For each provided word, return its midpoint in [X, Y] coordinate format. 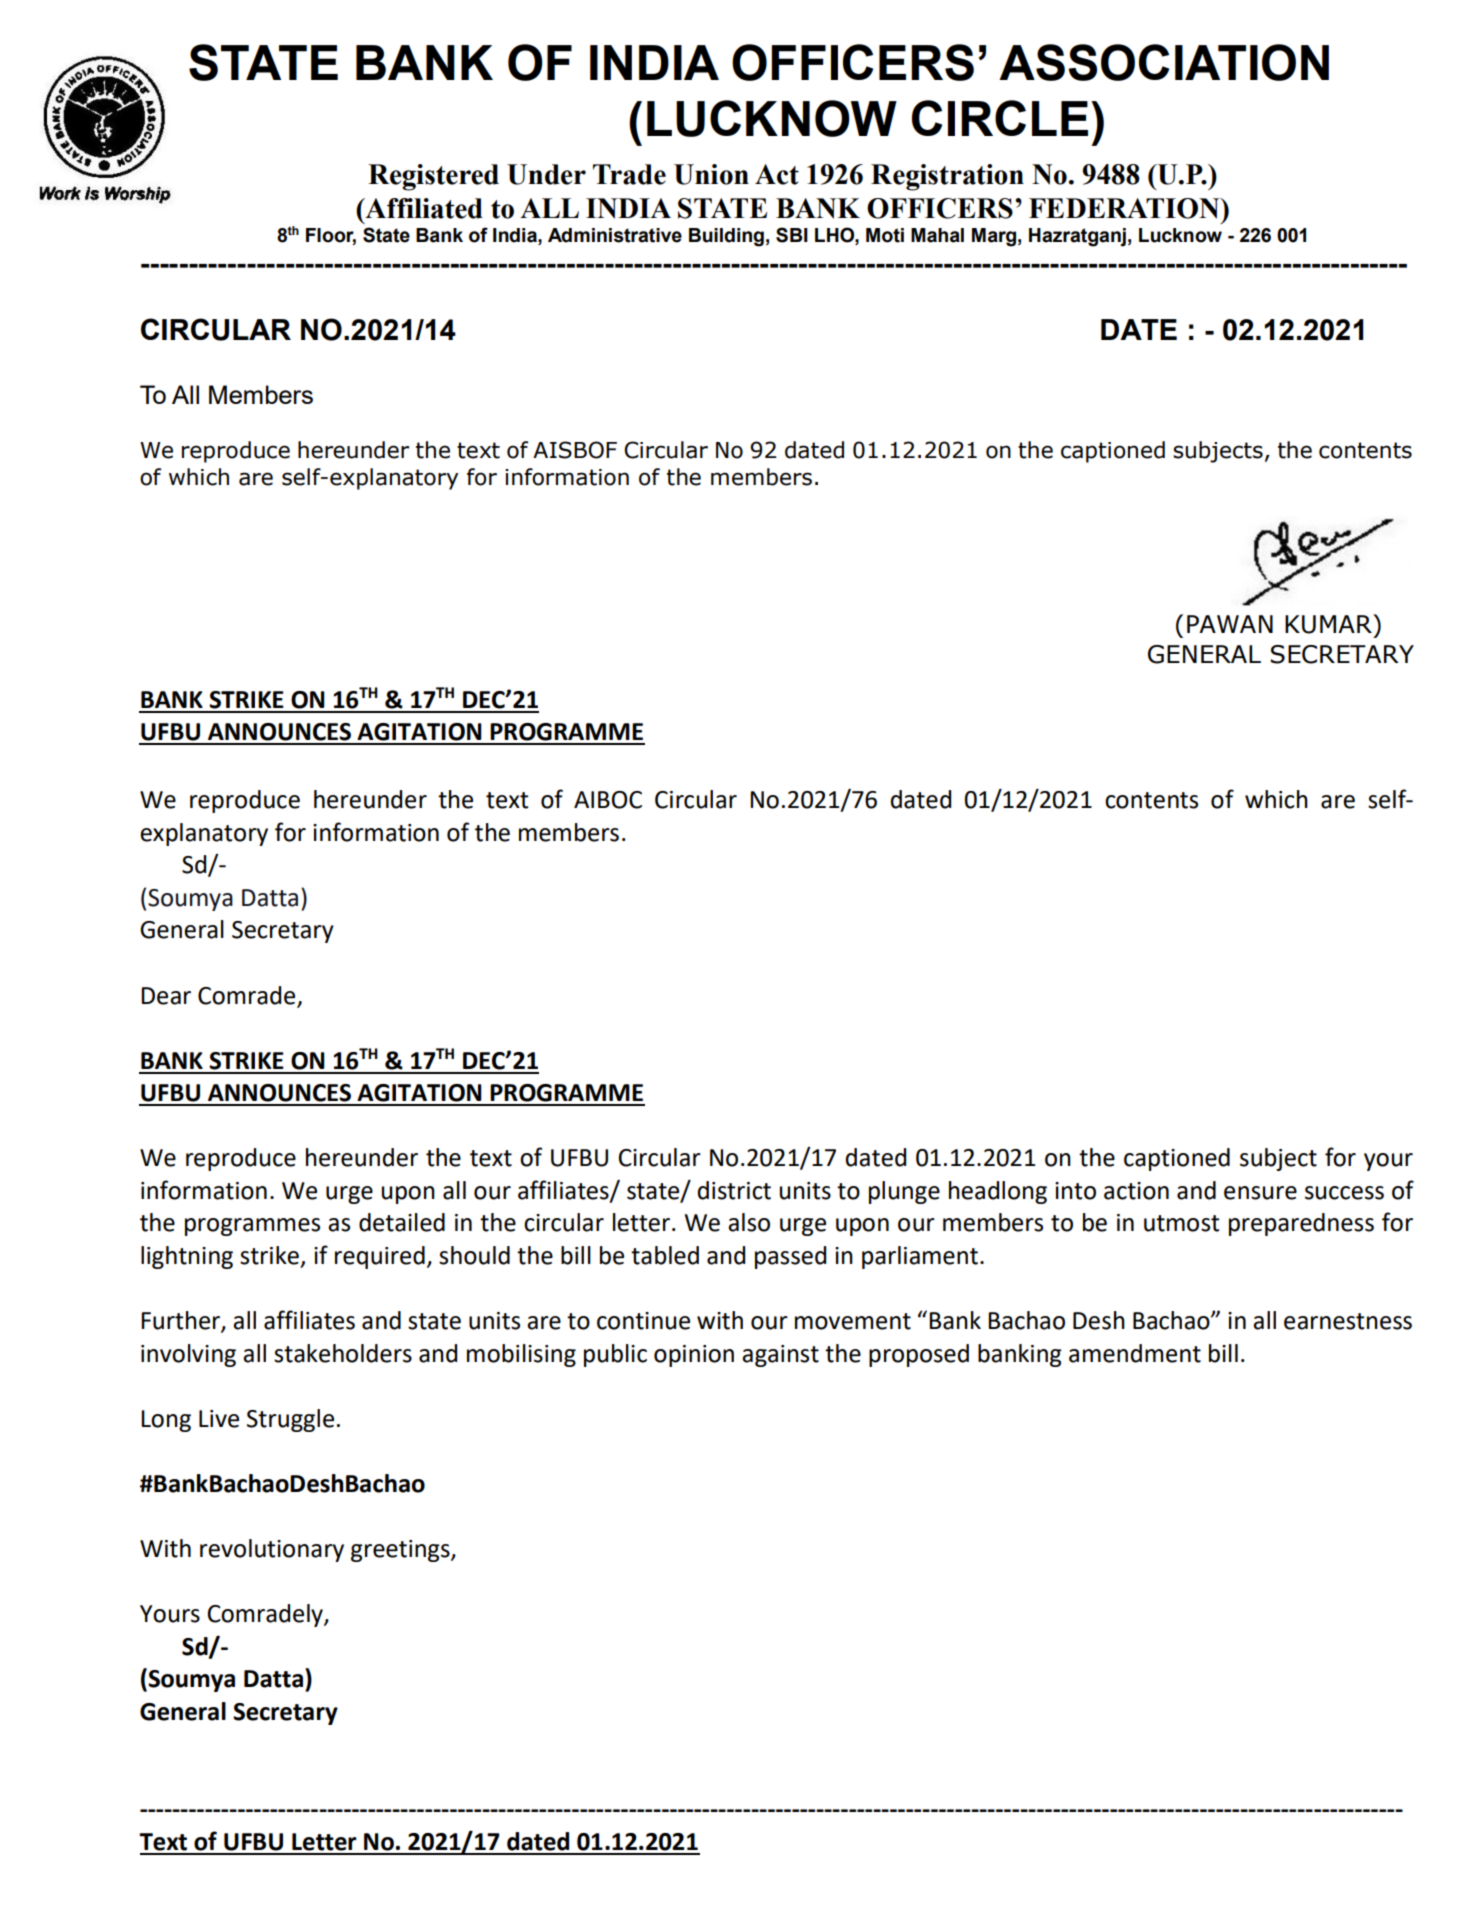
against [780, 1356]
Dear [166, 996]
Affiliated [423, 208]
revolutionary [272, 1550]
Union [711, 174]
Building [726, 237]
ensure [1260, 1193]
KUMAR [1329, 624]
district [734, 1190]
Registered [433, 177]
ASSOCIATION [1164, 62]
